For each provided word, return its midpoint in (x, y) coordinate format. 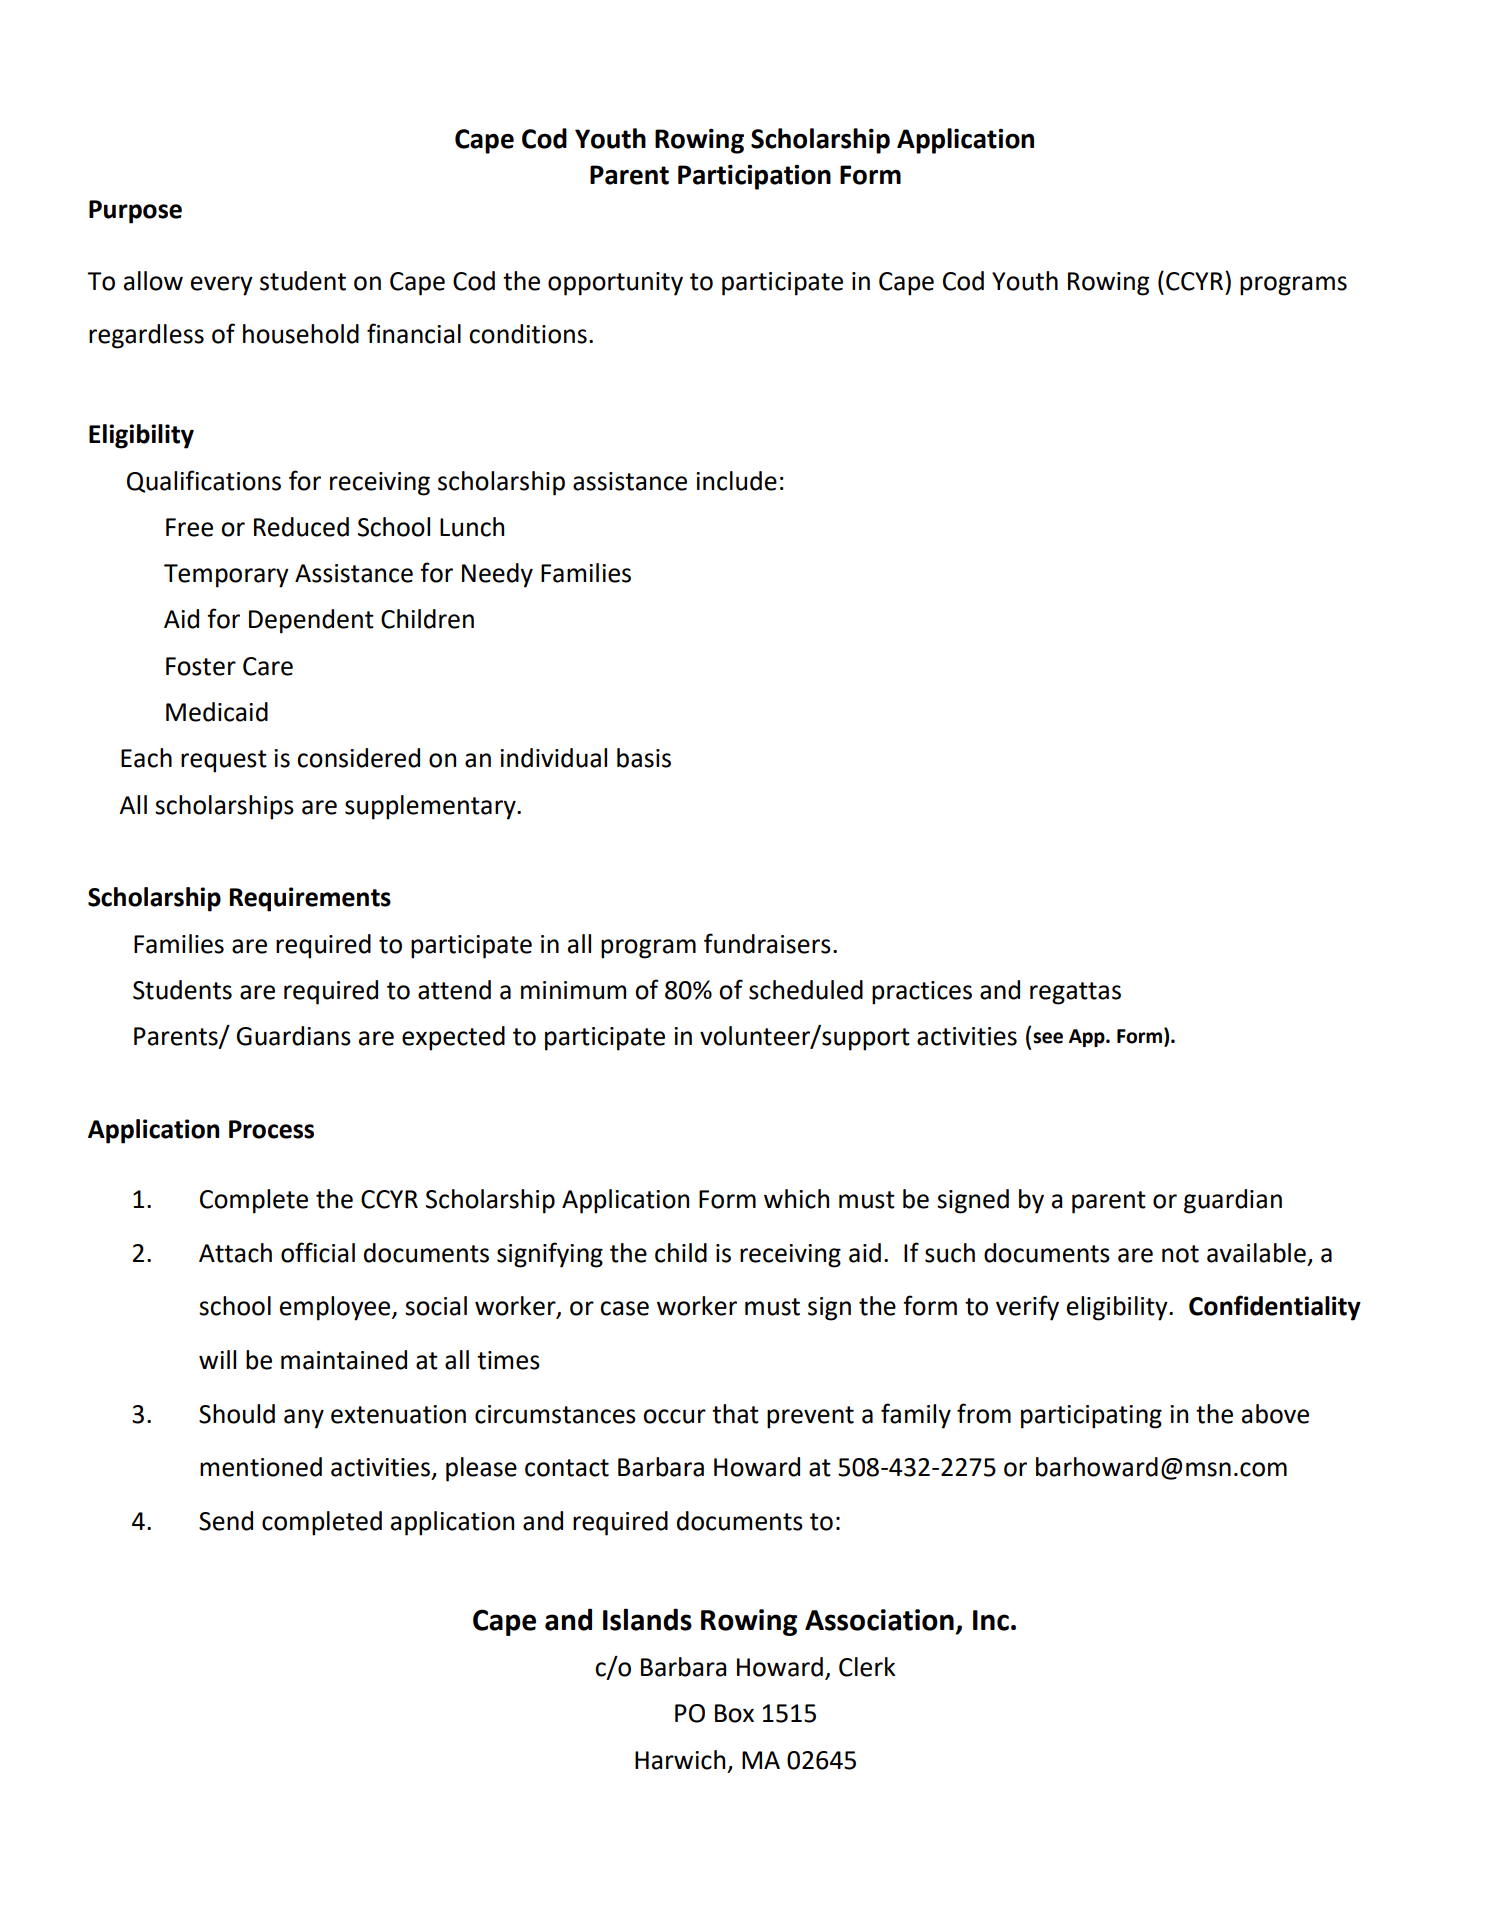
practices (922, 993)
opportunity (615, 284)
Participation (754, 177)
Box (734, 1713)
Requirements (310, 899)
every (222, 286)
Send (226, 1521)
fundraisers (767, 943)
